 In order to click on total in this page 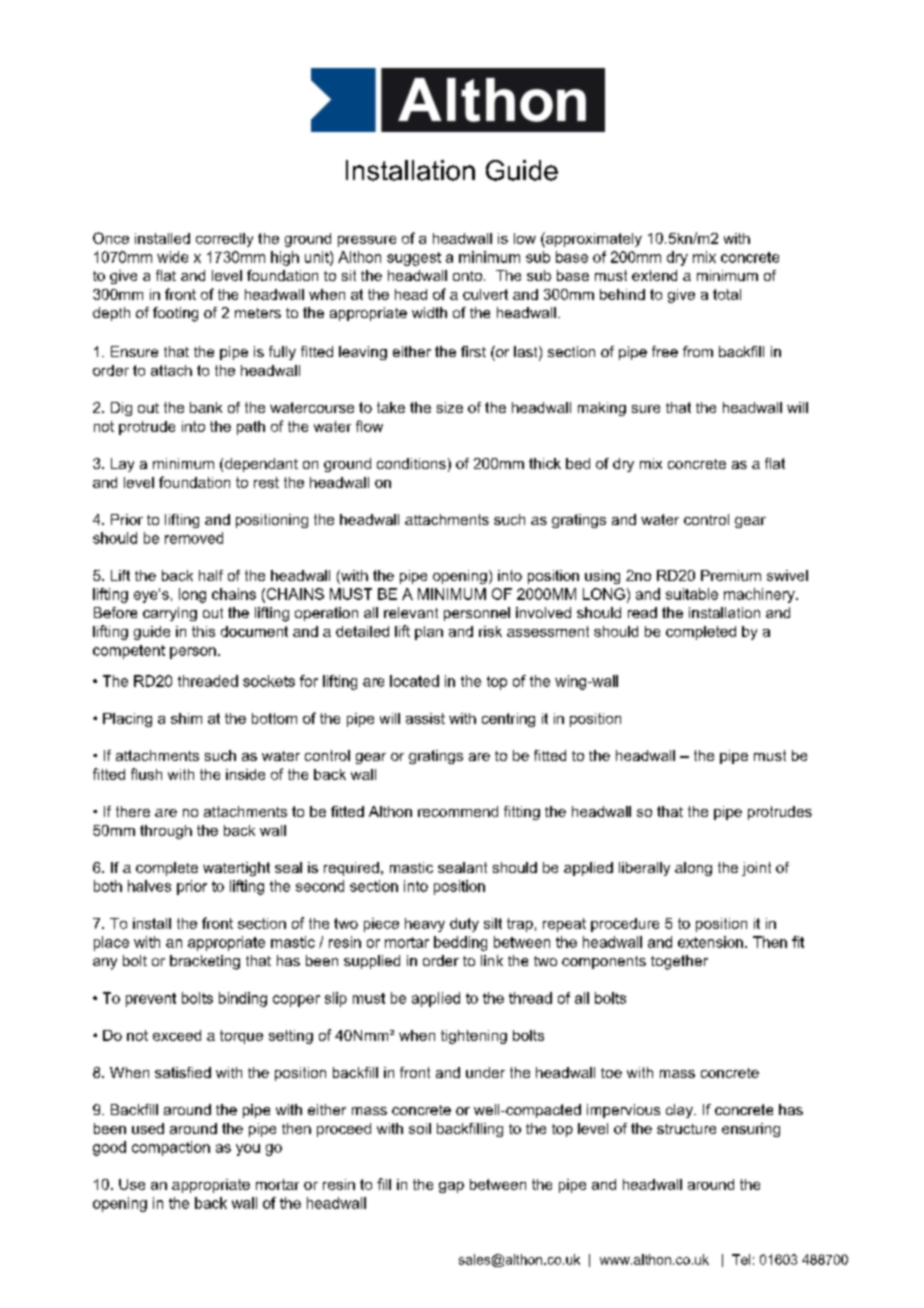, I will do `click(727, 294)`.
